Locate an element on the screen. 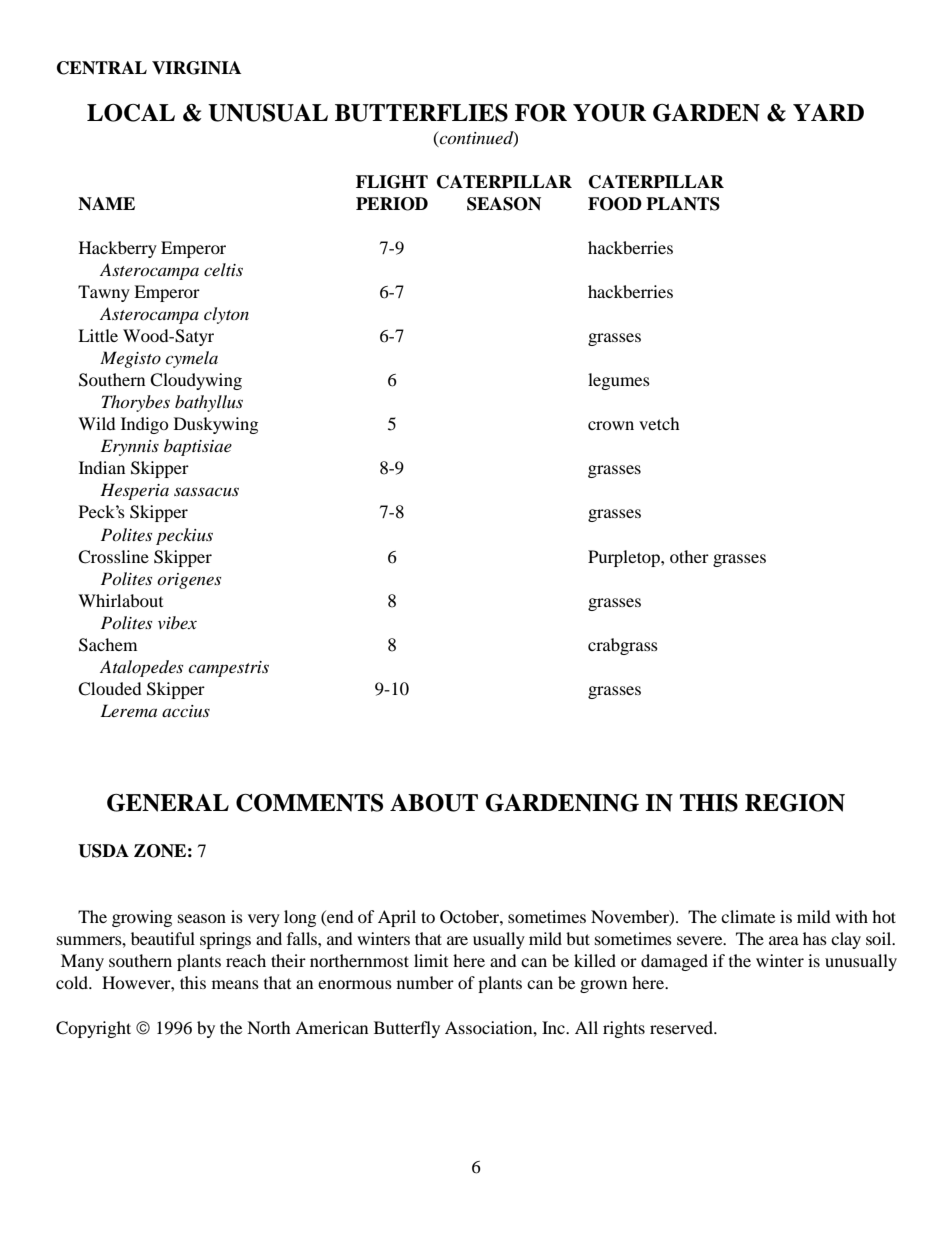 Image resolution: width=952 pixels, height=1233 pixels. YARD is located at coordinates (828, 112).
